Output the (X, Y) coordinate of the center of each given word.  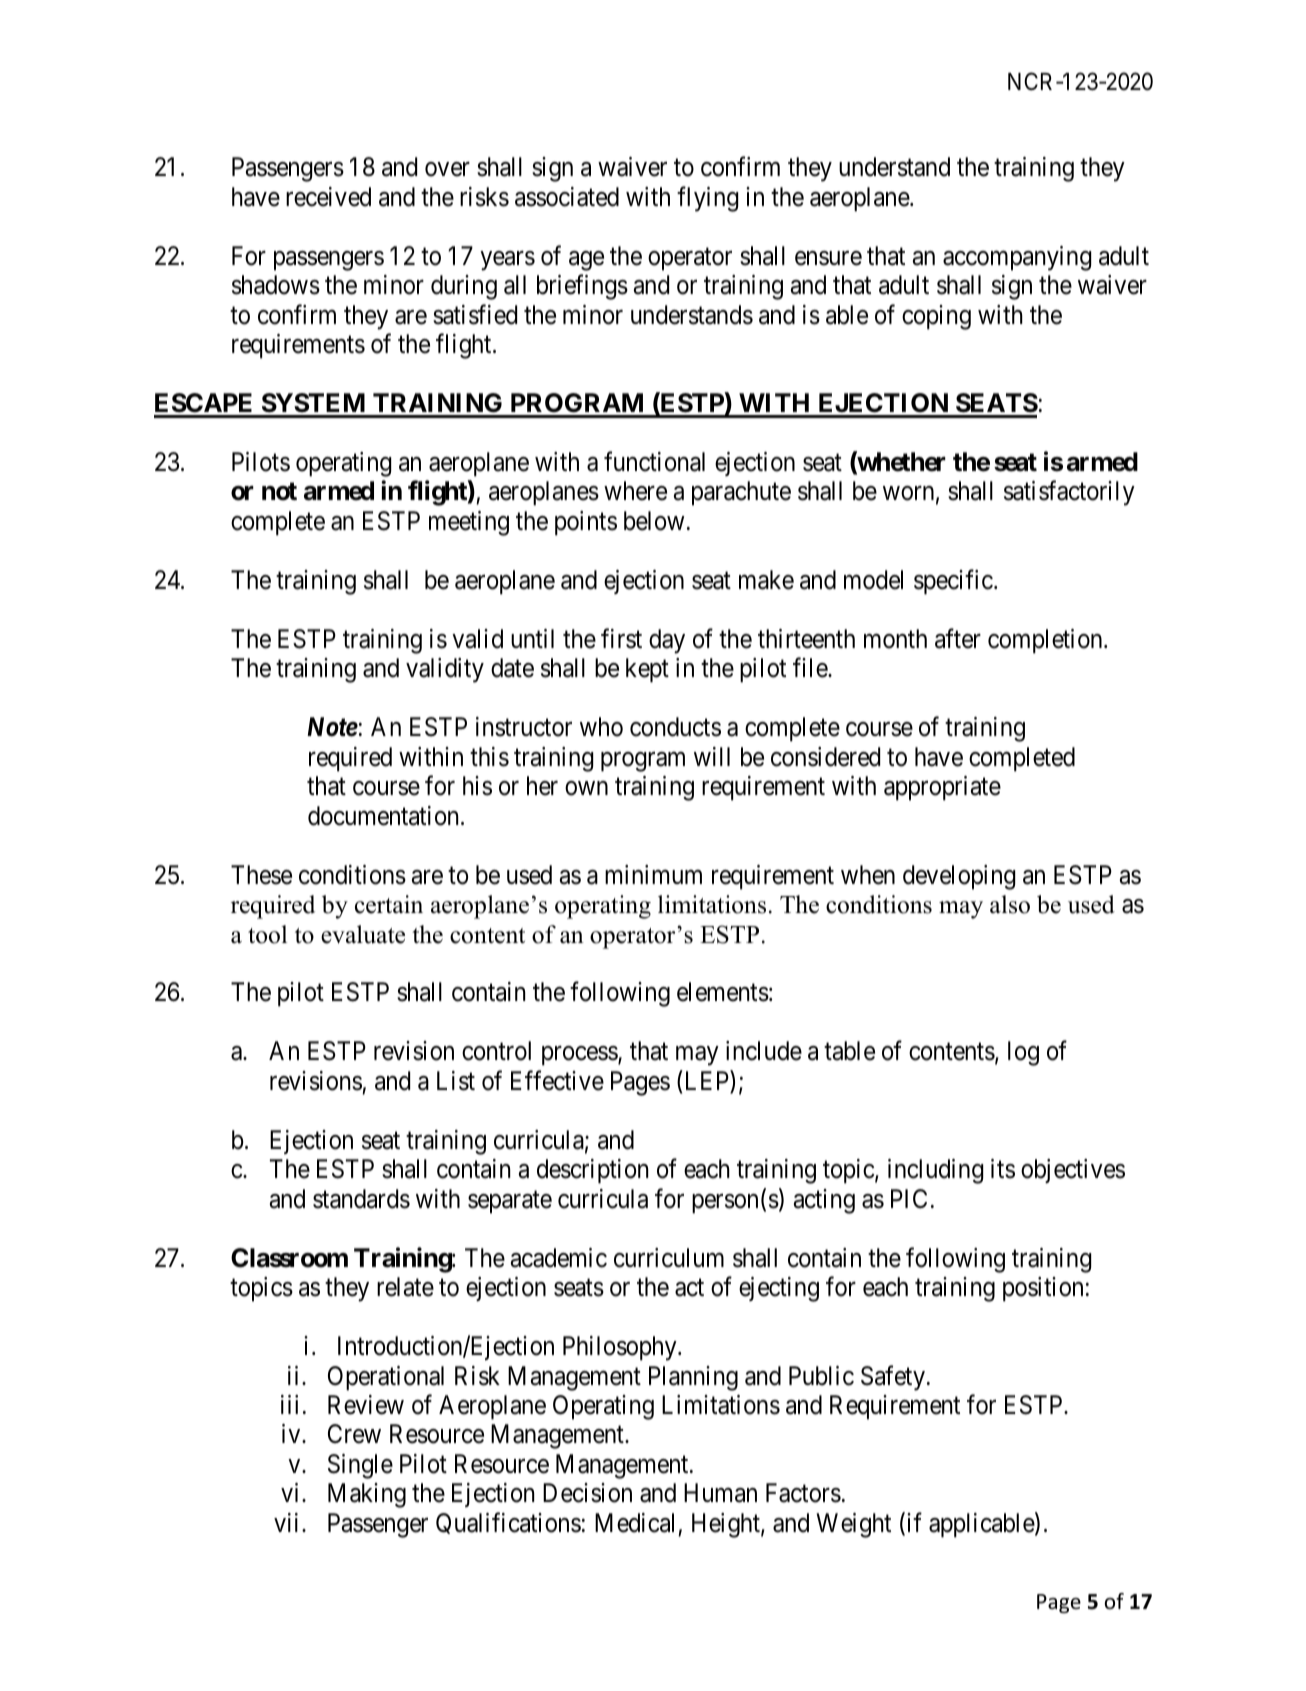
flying (707, 199)
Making (367, 1495)
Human (720, 1493)
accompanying (1017, 258)
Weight (853, 1525)
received (328, 197)
